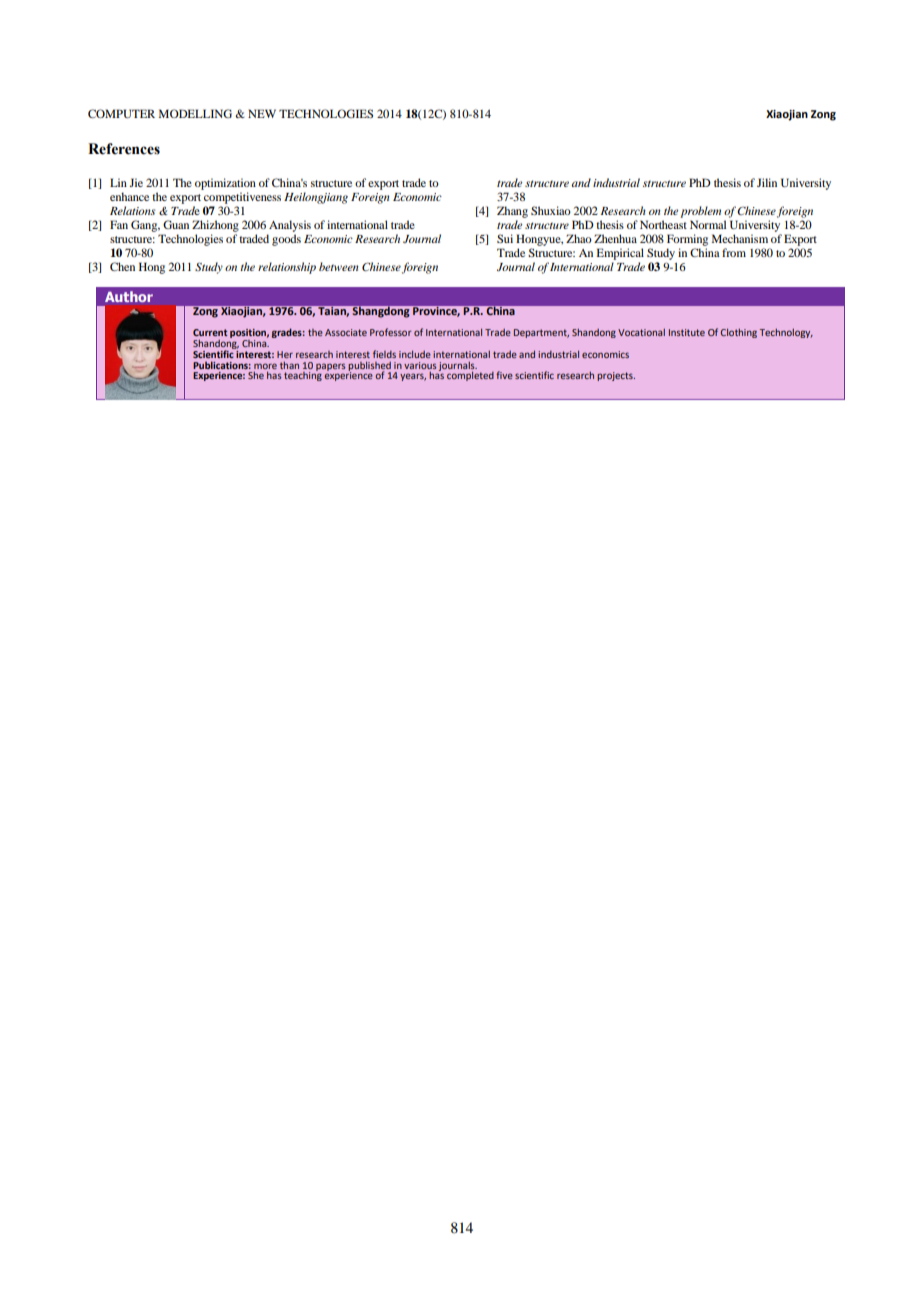 This screenshot has height=1308, width=924. What do you see at coordinates (512, 212) in the screenshot?
I see `Zhang` at bounding box center [512, 212].
